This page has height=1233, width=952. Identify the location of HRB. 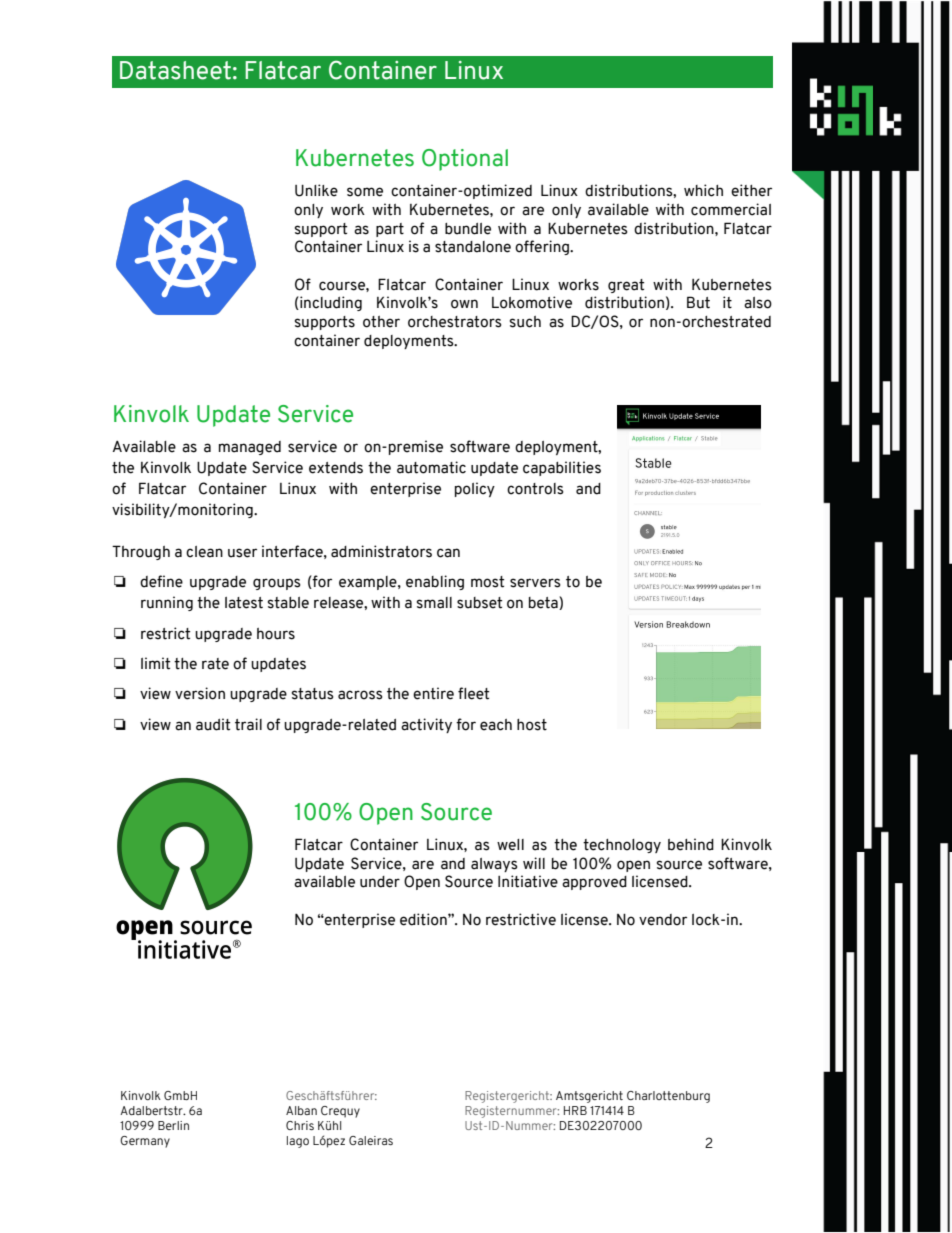
(575, 1110).
